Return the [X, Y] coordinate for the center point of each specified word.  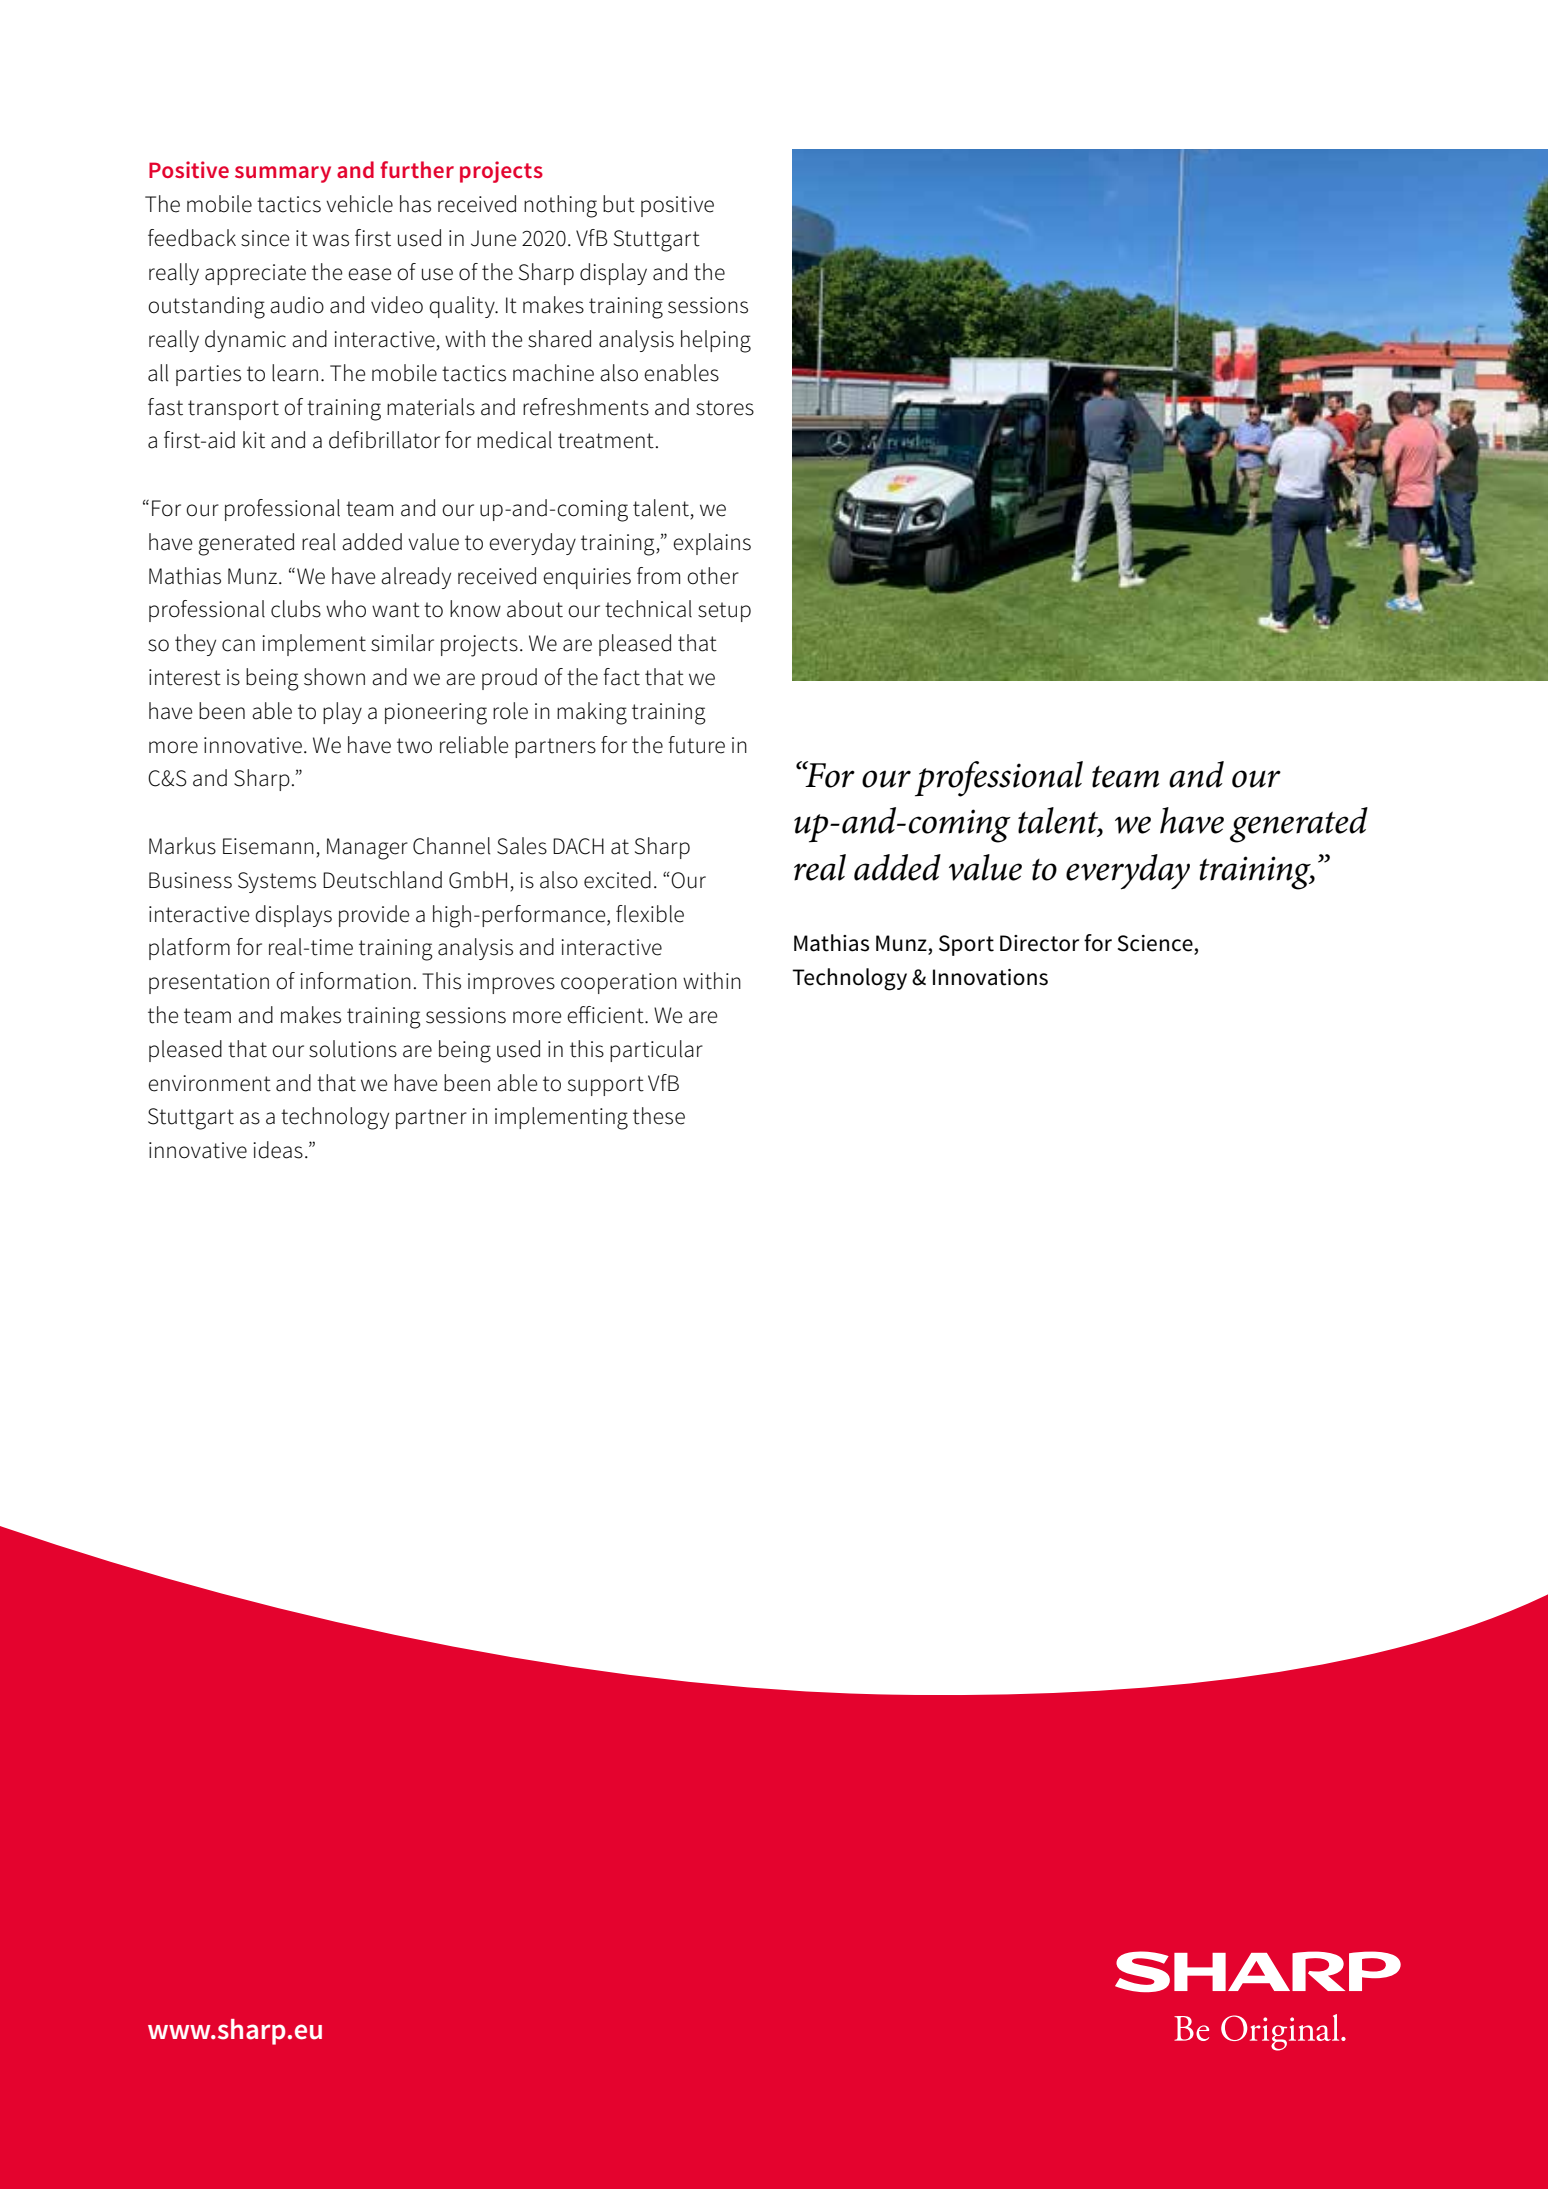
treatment [606, 441]
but [619, 204]
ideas [278, 1150]
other [713, 576]
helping [716, 341]
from [658, 576]
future [696, 745]
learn [295, 373]
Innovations [990, 977]
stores [725, 408]
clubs [296, 609]
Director [1039, 943]
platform [189, 949]
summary [283, 174]
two [414, 746]
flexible [650, 914]
